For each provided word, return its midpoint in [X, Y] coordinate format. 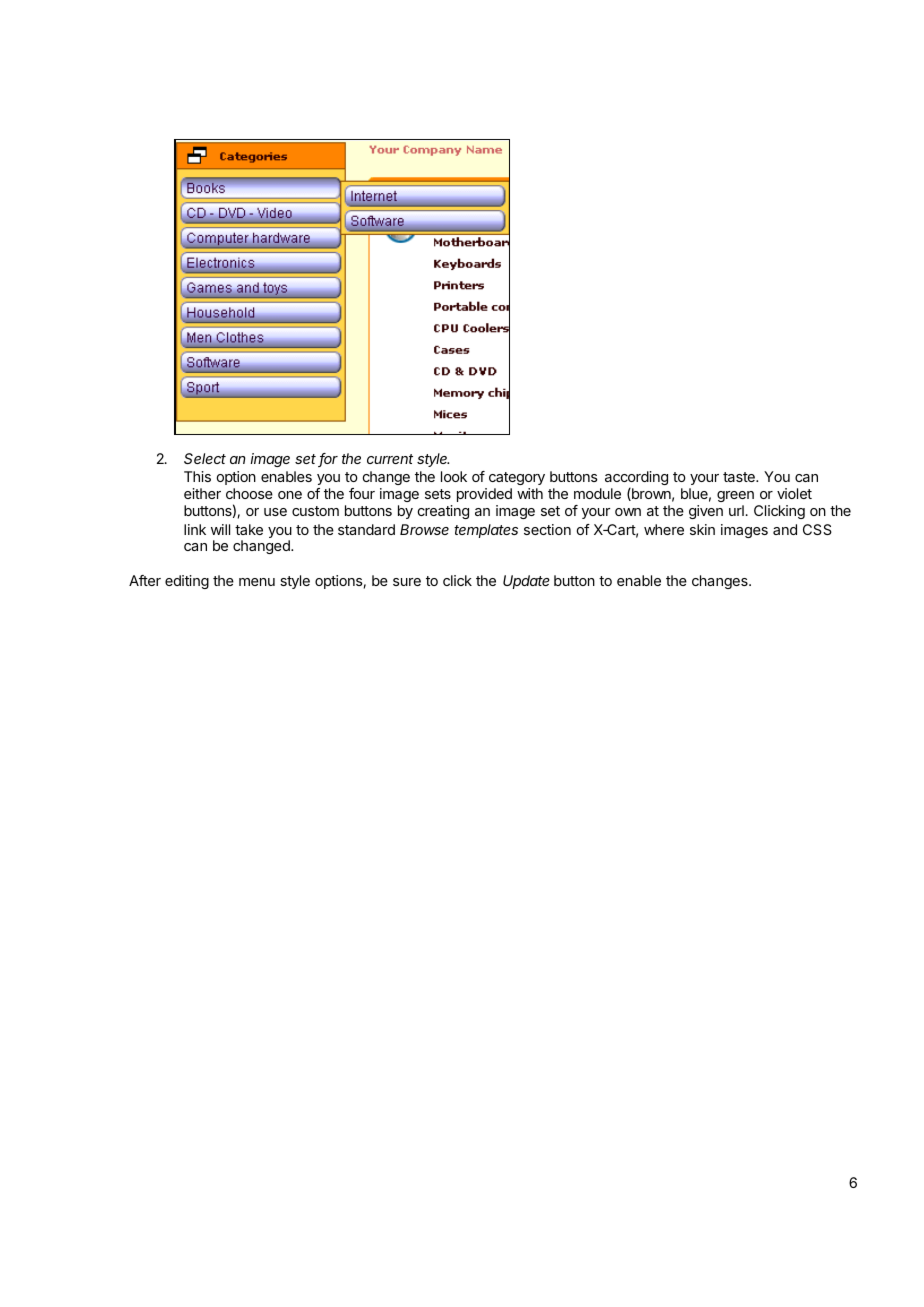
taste [740, 477]
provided [484, 495]
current [390, 459]
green [735, 496]
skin [702, 529]
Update [526, 582]
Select [205, 458]
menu [257, 582]
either [202, 493]
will [220, 529]
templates [486, 531]
